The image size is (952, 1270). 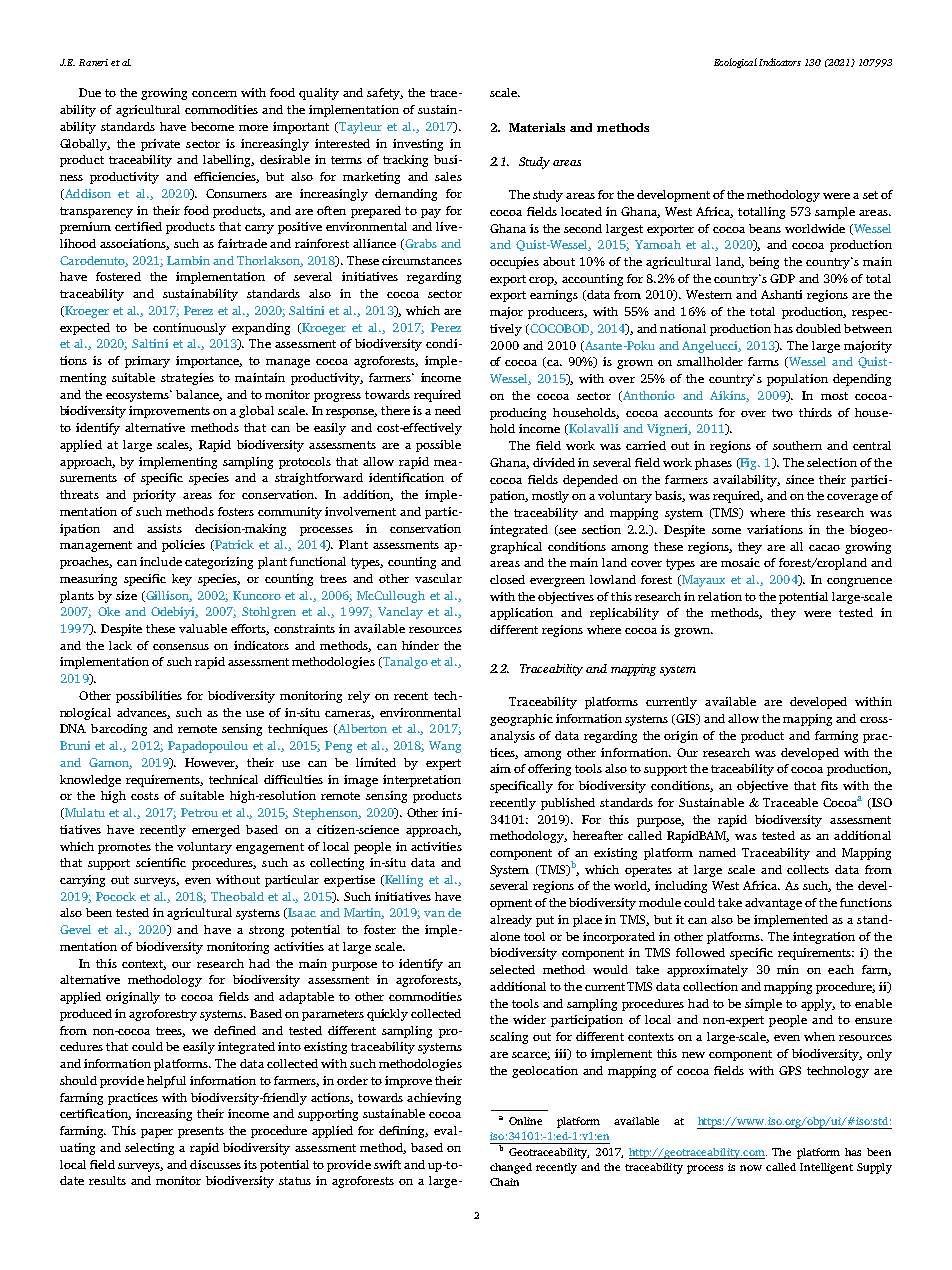 I want to click on application, so click(x=521, y=614).
